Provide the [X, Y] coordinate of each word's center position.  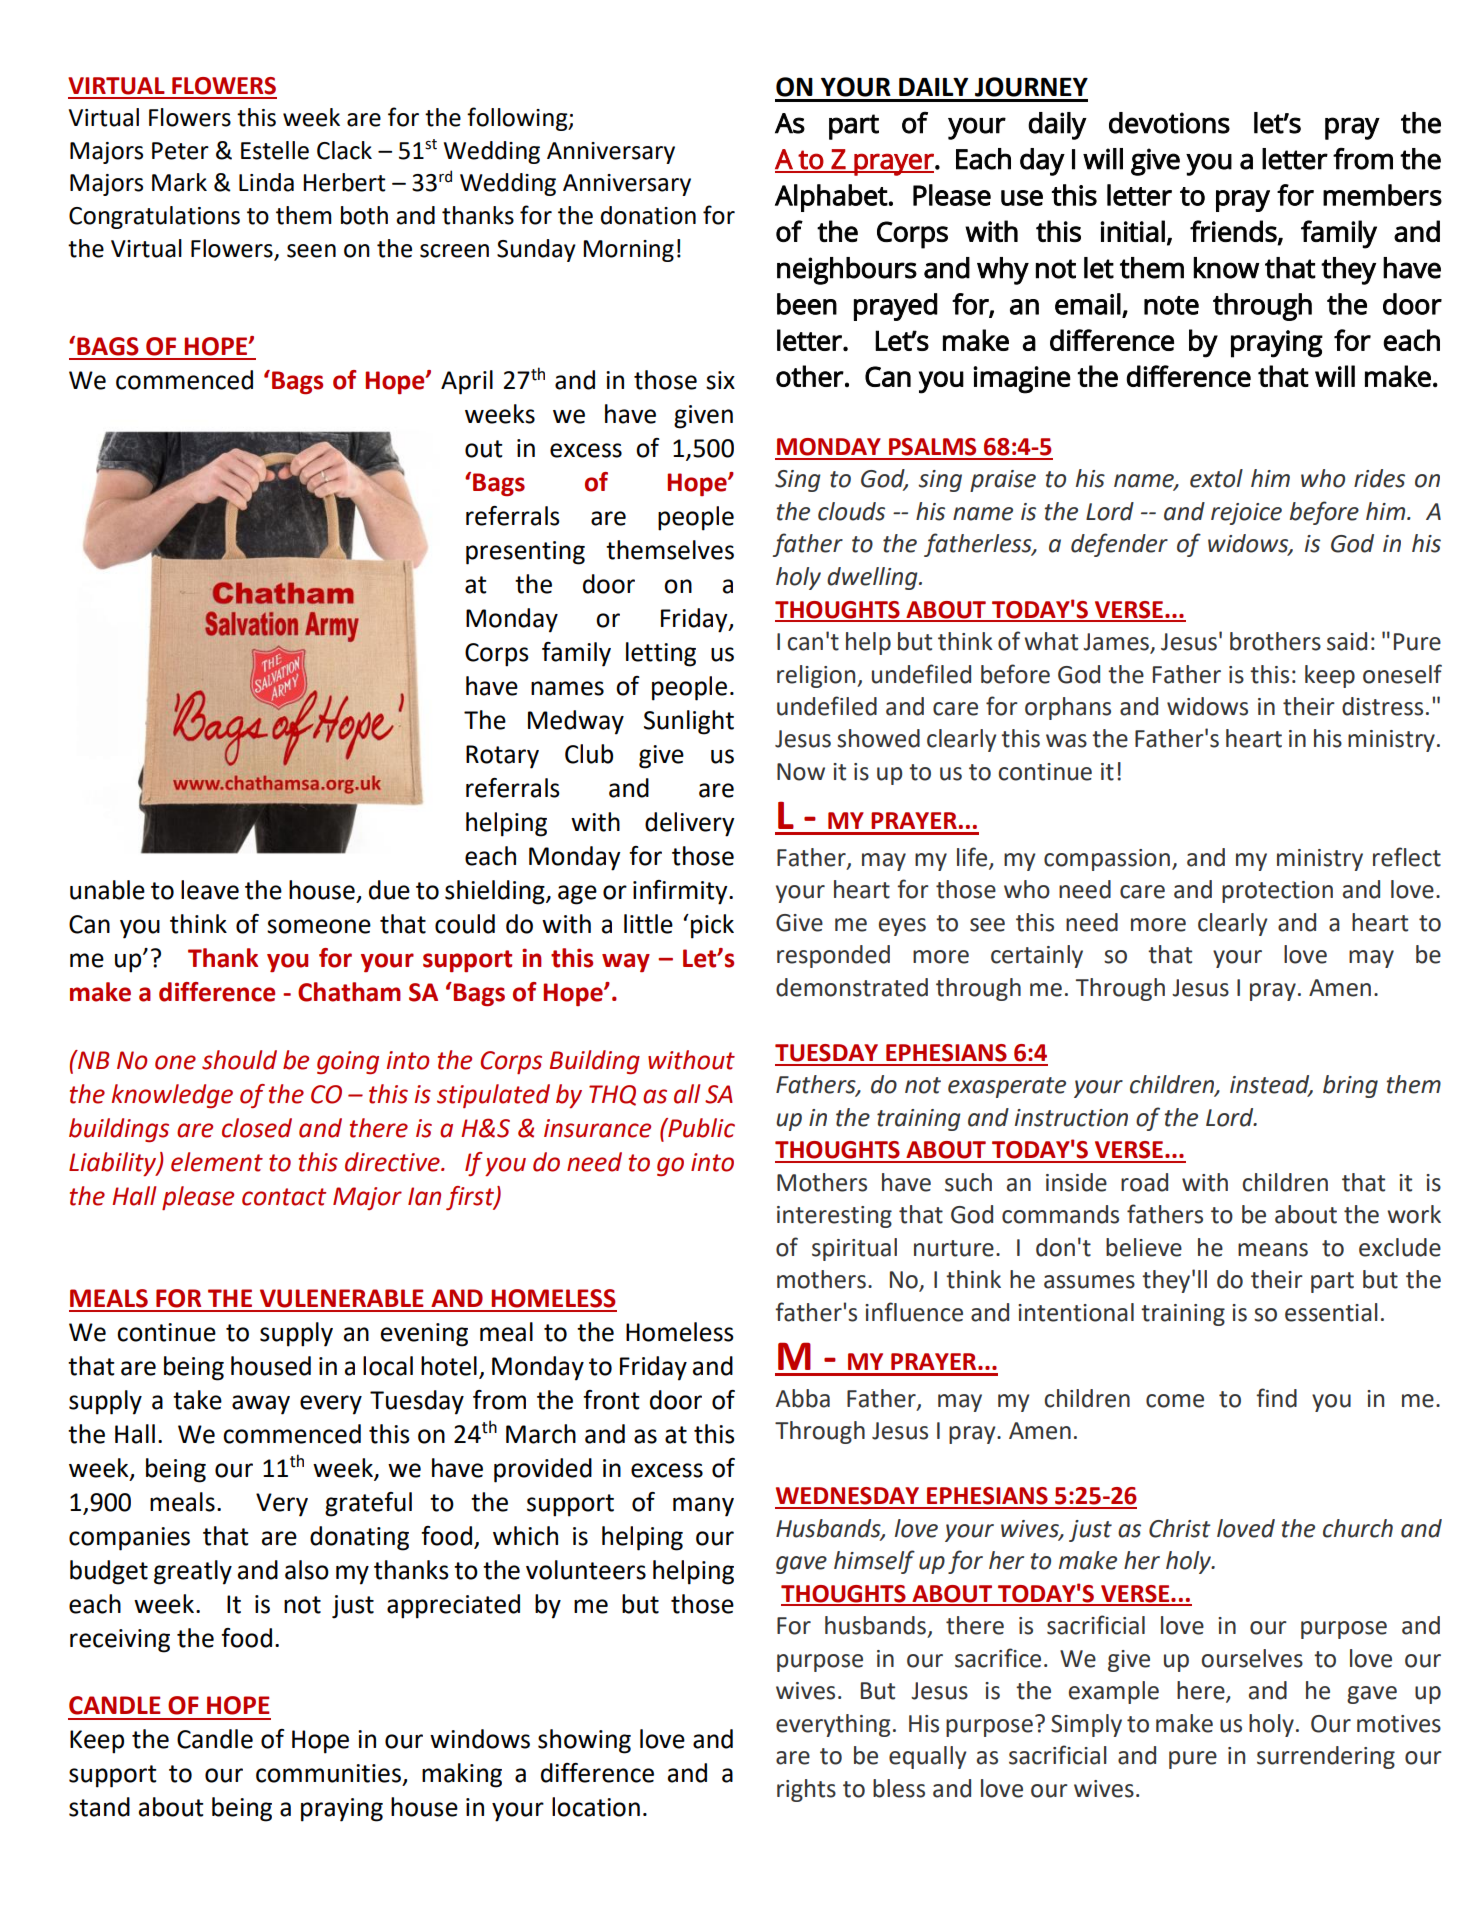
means [1273, 1250]
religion [817, 676]
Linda [266, 182]
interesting [834, 1217]
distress [1382, 706]
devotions [1169, 123]
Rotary [502, 757]
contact [284, 1197]
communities [328, 1773]
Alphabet [831, 198]
